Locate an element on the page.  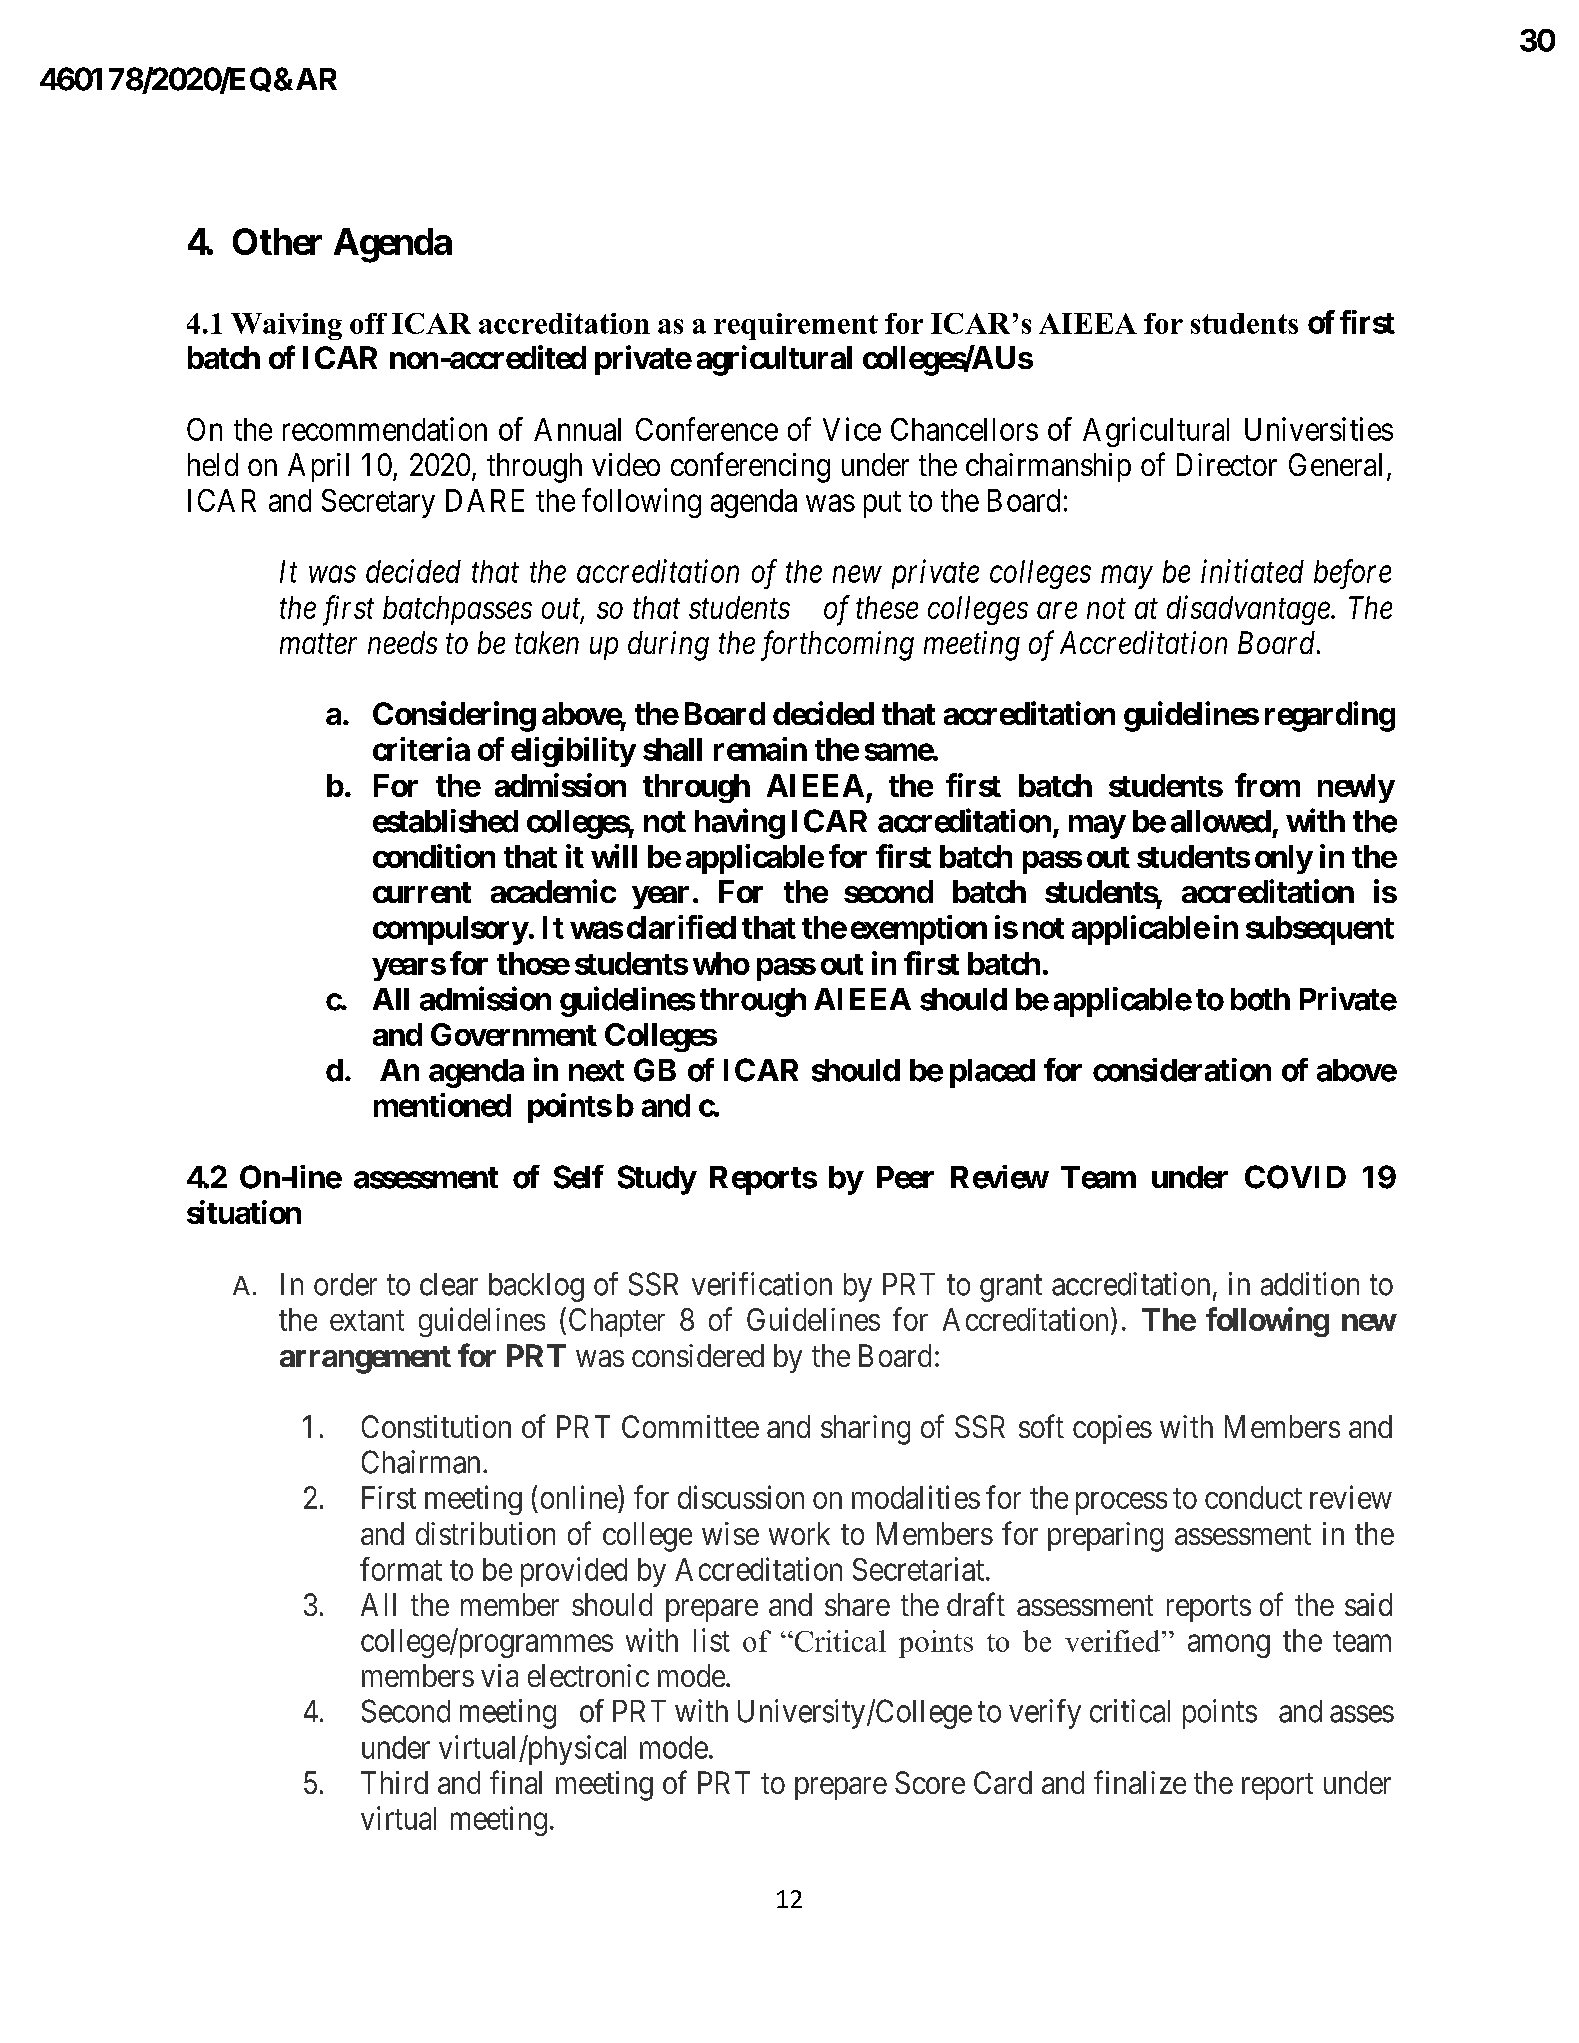
addition is located at coordinates (1310, 1284).
